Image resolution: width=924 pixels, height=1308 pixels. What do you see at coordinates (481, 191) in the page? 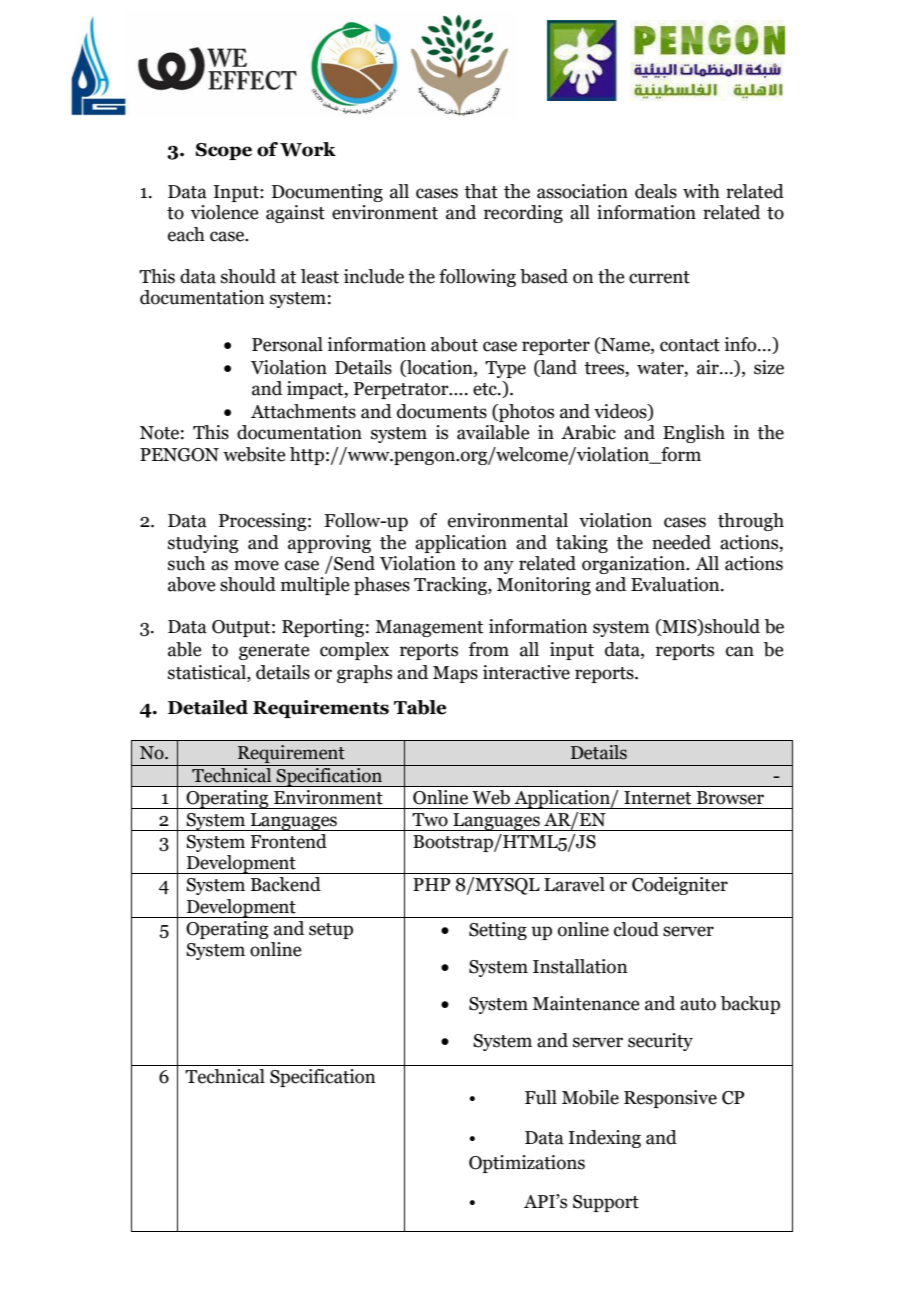
I see `that` at bounding box center [481, 191].
